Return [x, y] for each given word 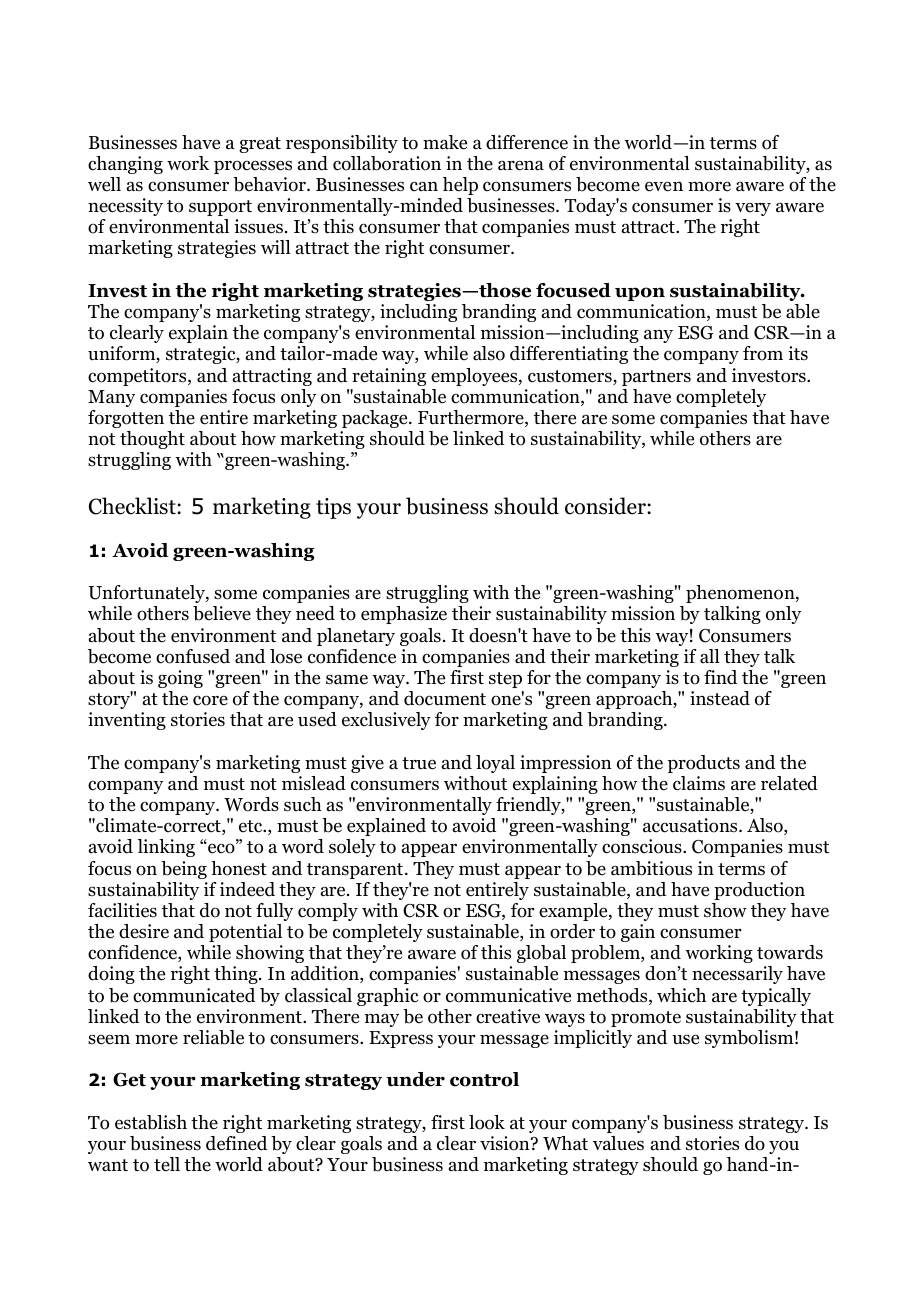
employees [475, 377]
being [184, 870]
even [664, 186]
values [618, 1143]
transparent [356, 871]
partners [656, 378]
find [720, 677]
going [180, 679]
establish [151, 1122]
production [759, 891]
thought [152, 440]
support [220, 208]
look [487, 1122]
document [445, 698]
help [460, 186]
